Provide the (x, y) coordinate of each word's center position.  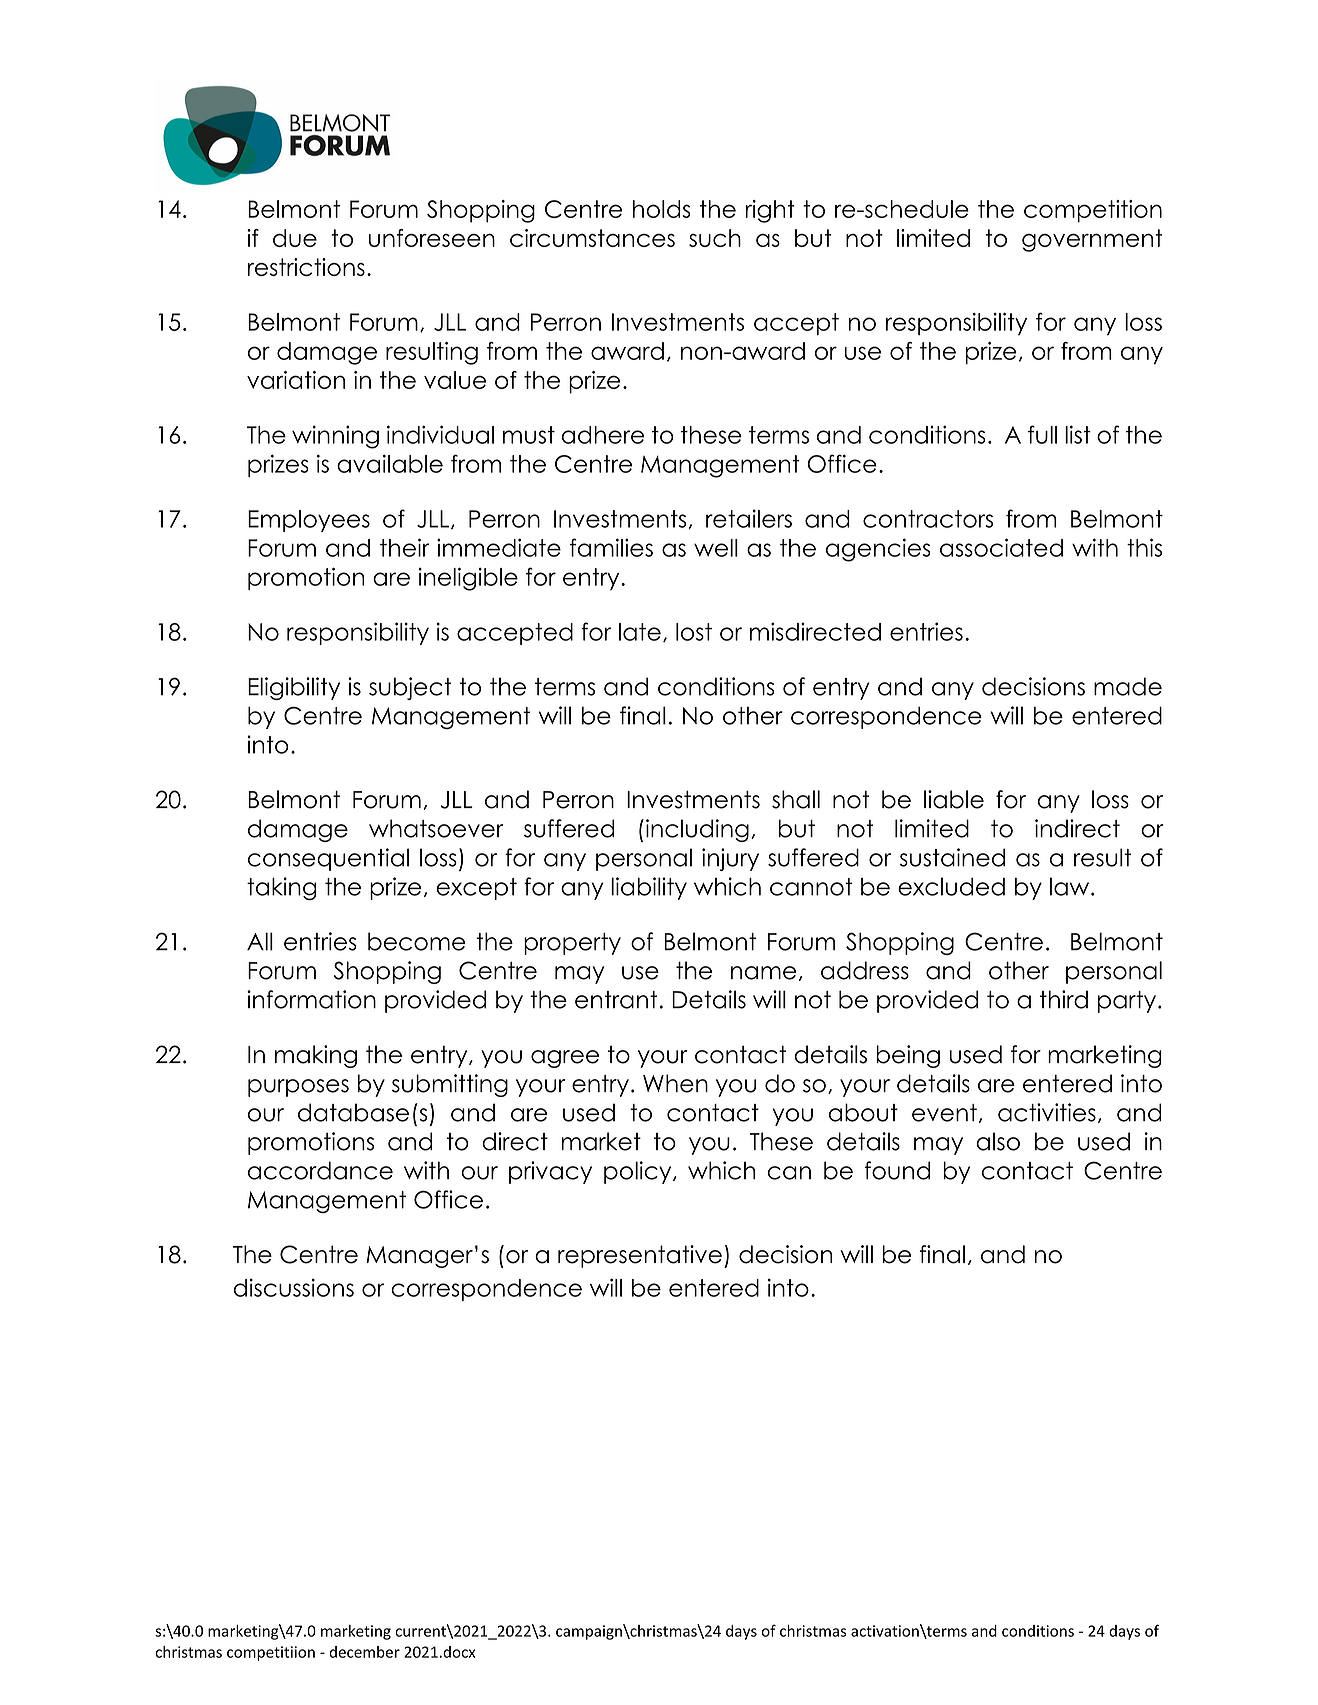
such (715, 238)
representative (640, 1256)
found (897, 1170)
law (1071, 886)
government (1092, 240)
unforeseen (432, 238)
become (417, 941)
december (364, 1652)
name (763, 973)
